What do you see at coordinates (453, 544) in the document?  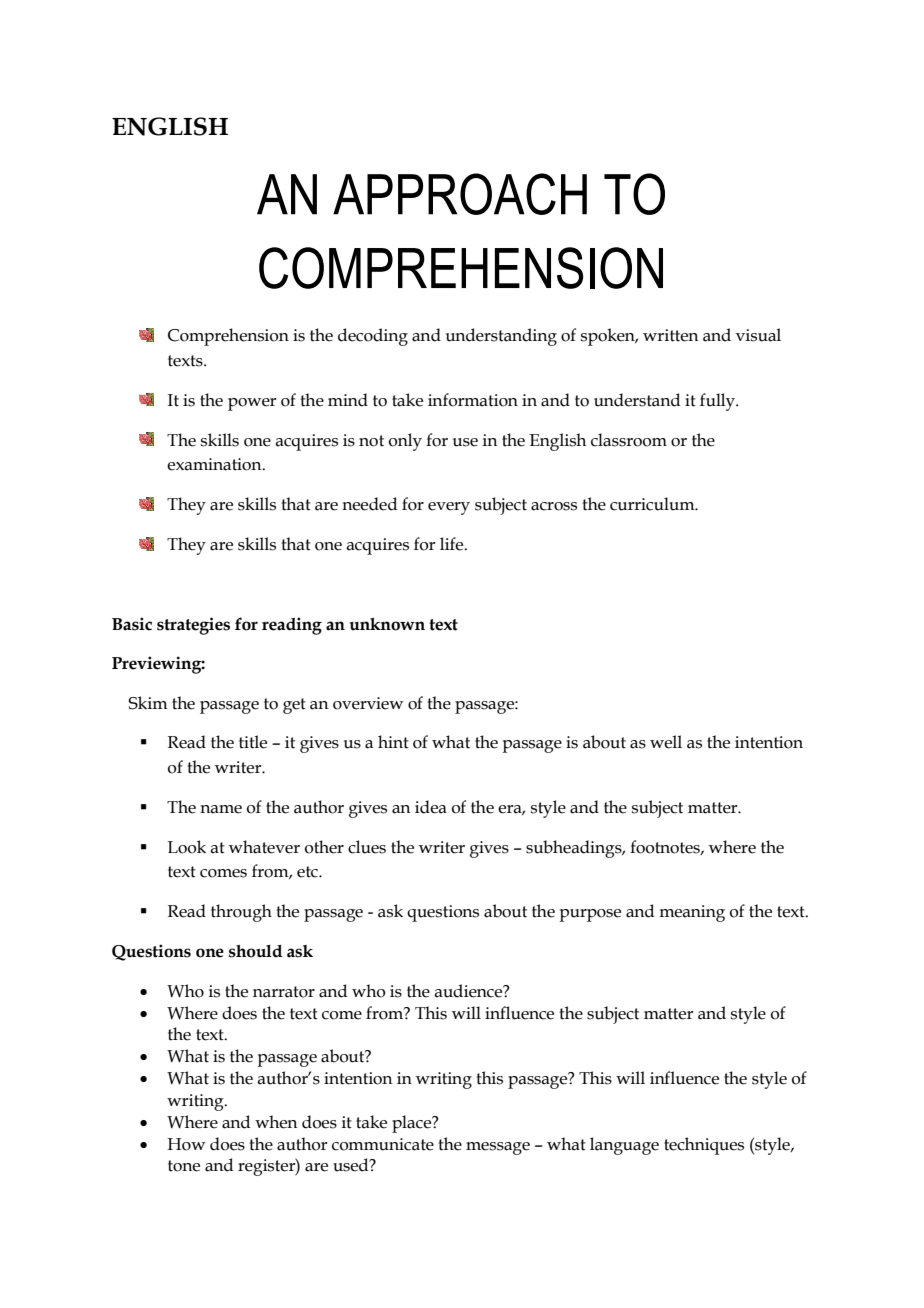 I see `life` at bounding box center [453, 544].
